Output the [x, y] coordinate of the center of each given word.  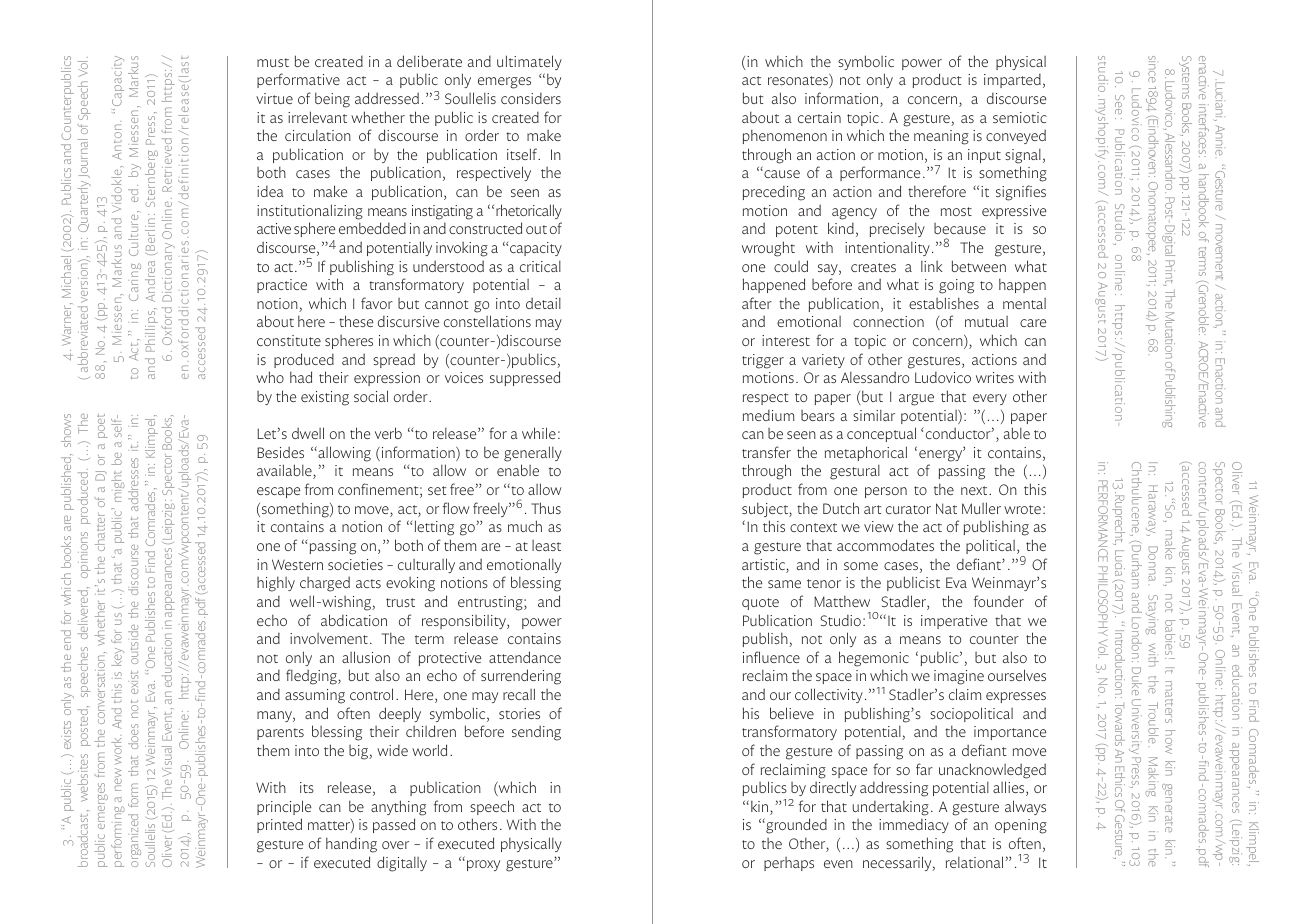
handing [351, 845]
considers [531, 98]
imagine [959, 677]
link [932, 266]
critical [540, 266]
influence [771, 657]
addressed [387, 98]
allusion [366, 657]
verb [388, 433]
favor [377, 303]
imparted [1012, 81]
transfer [766, 452]
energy [942, 455]
